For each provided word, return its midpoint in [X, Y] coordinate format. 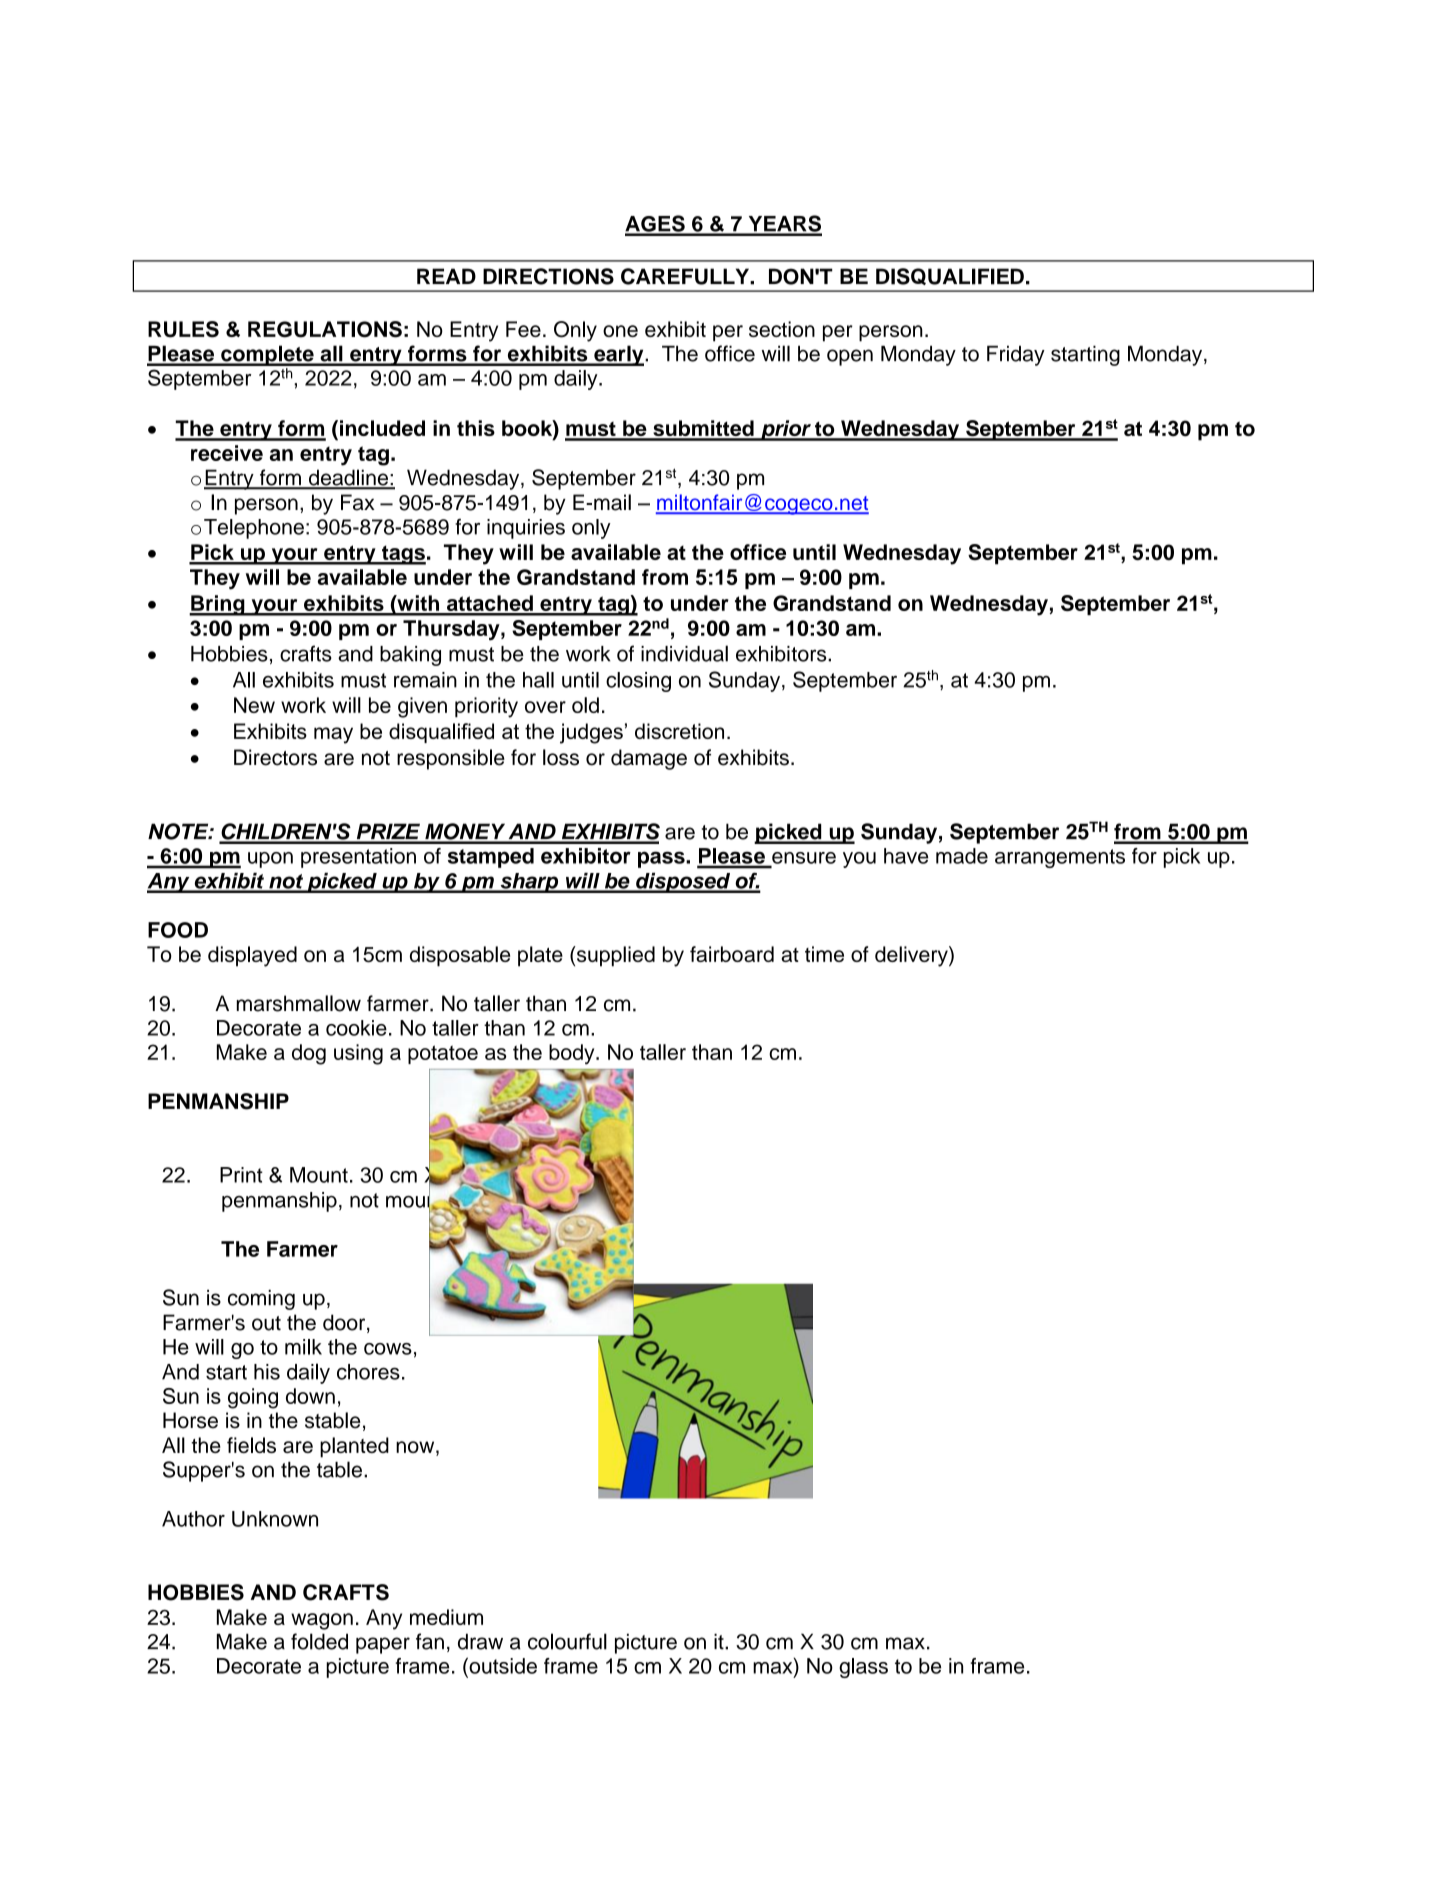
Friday [1016, 356]
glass [863, 1668]
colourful [567, 1641]
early [619, 355]
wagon [322, 1621]
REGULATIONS [325, 329]
